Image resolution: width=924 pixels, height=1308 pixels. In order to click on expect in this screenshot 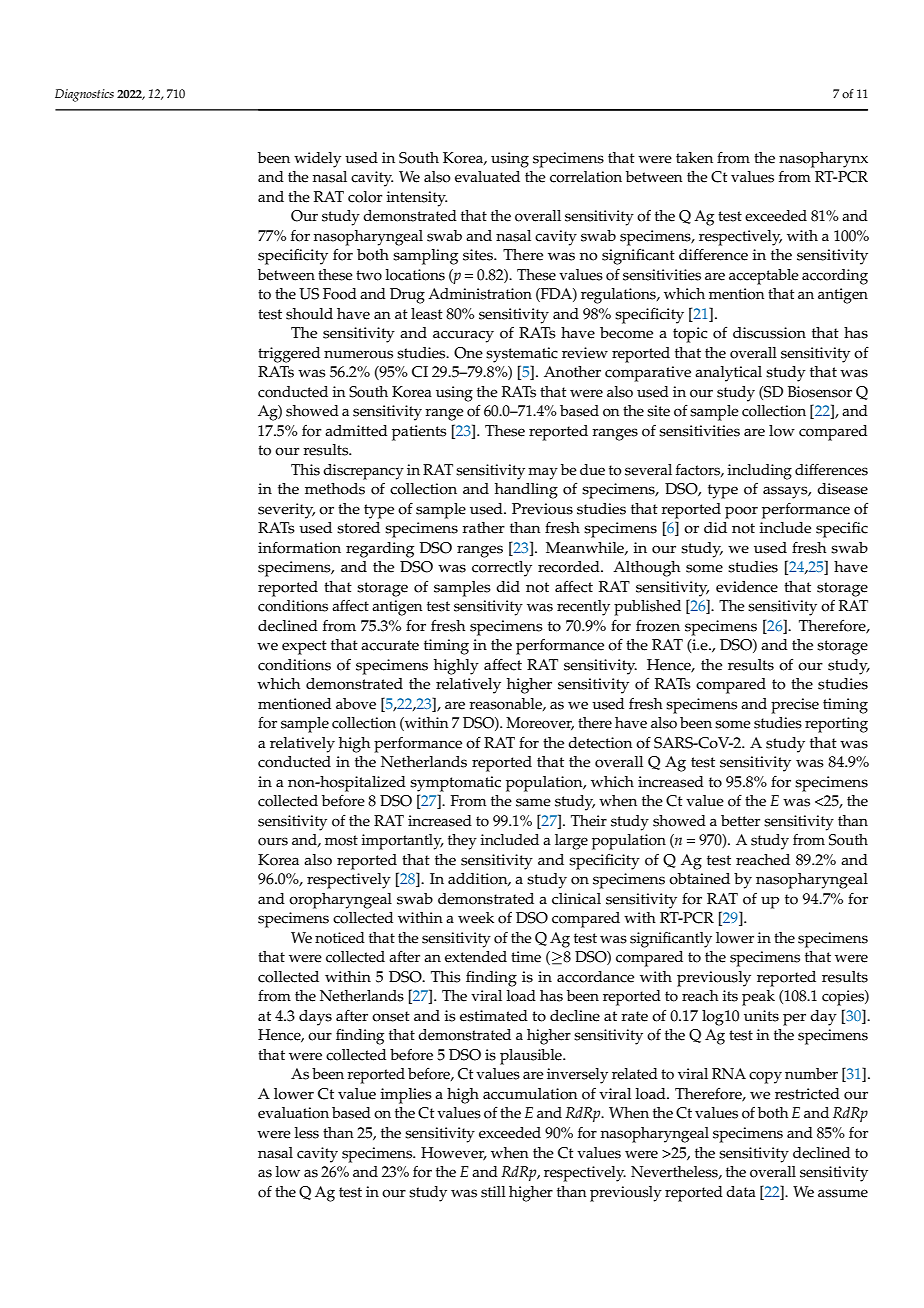, I will do `click(304, 647)`.
